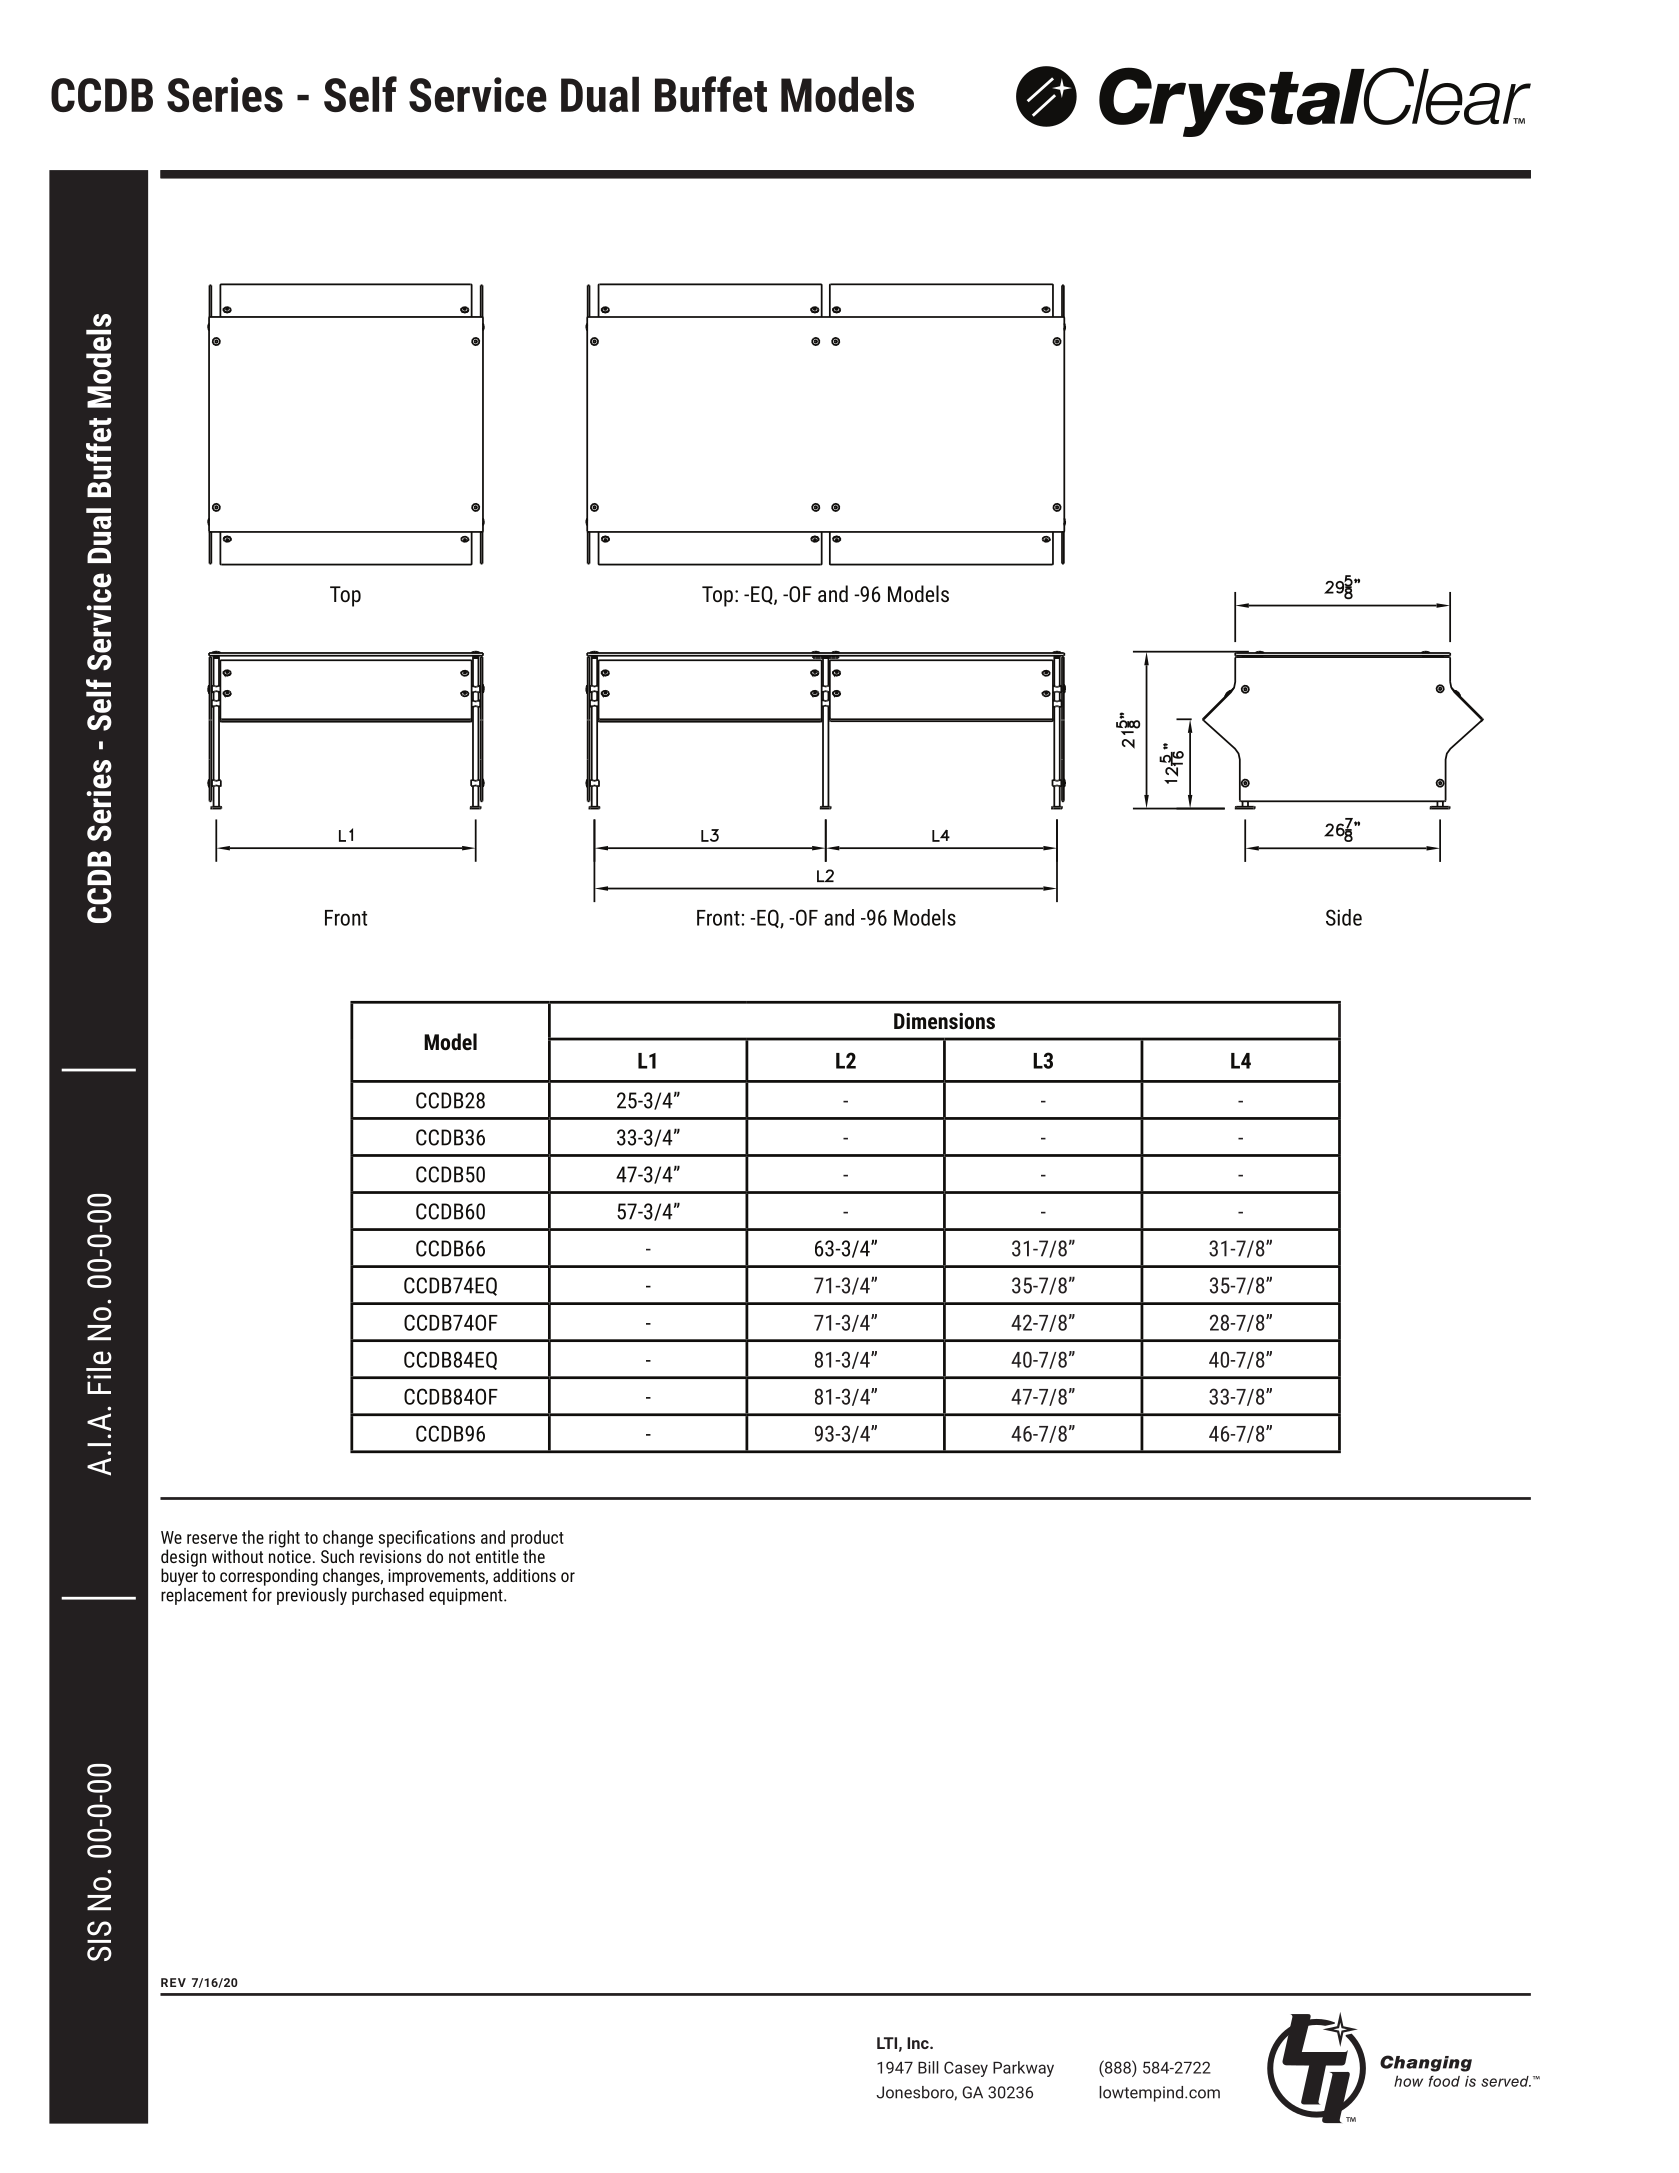 This page has width=1679, height=2173. Describe the element at coordinates (1344, 917) in the page. I see `Side` at that location.
